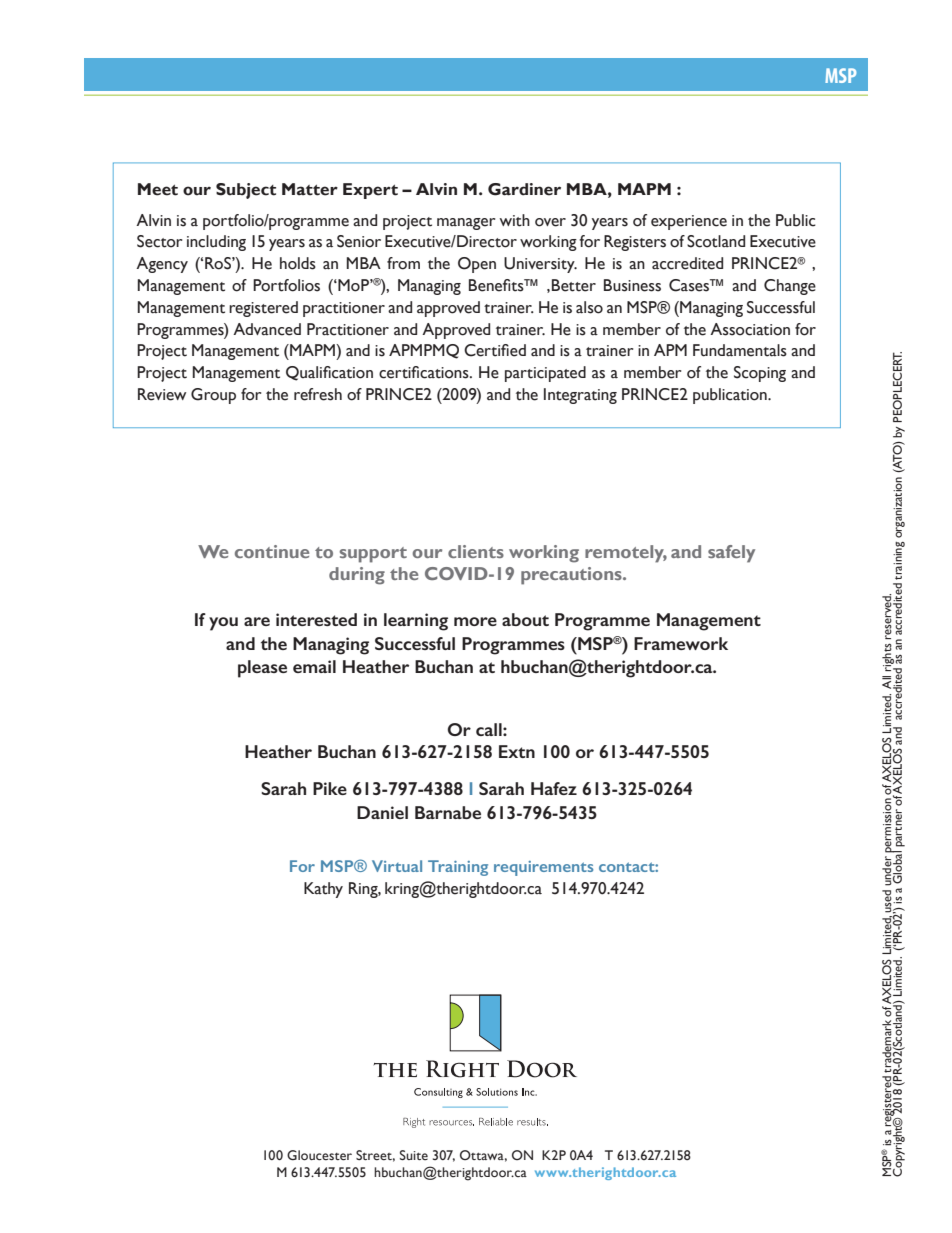  What do you see at coordinates (319, 1155) in the screenshot?
I see `Gloucester` at bounding box center [319, 1155].
